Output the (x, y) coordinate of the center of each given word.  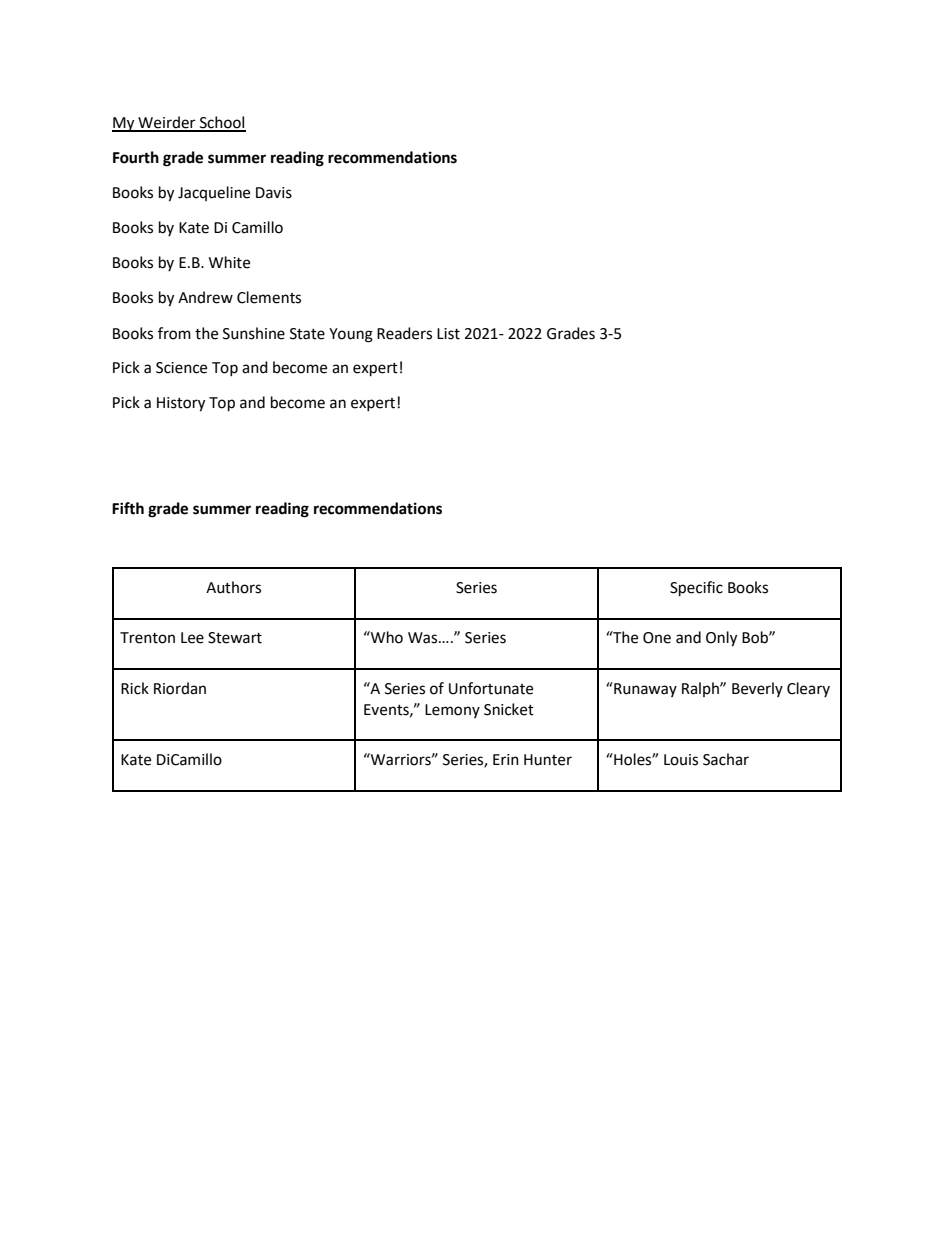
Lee (192, 638)
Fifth (128, 508)
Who (386, 637)
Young (351, 335)
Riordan (180, 688)
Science (181, 368)
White (229, 262)
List (448, 334)
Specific (696, 589)
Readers (404, 333)
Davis (274, 193)
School (221, 123)
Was (424, 638)
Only (721, 639)
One (657, 638)
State (307, 334)
